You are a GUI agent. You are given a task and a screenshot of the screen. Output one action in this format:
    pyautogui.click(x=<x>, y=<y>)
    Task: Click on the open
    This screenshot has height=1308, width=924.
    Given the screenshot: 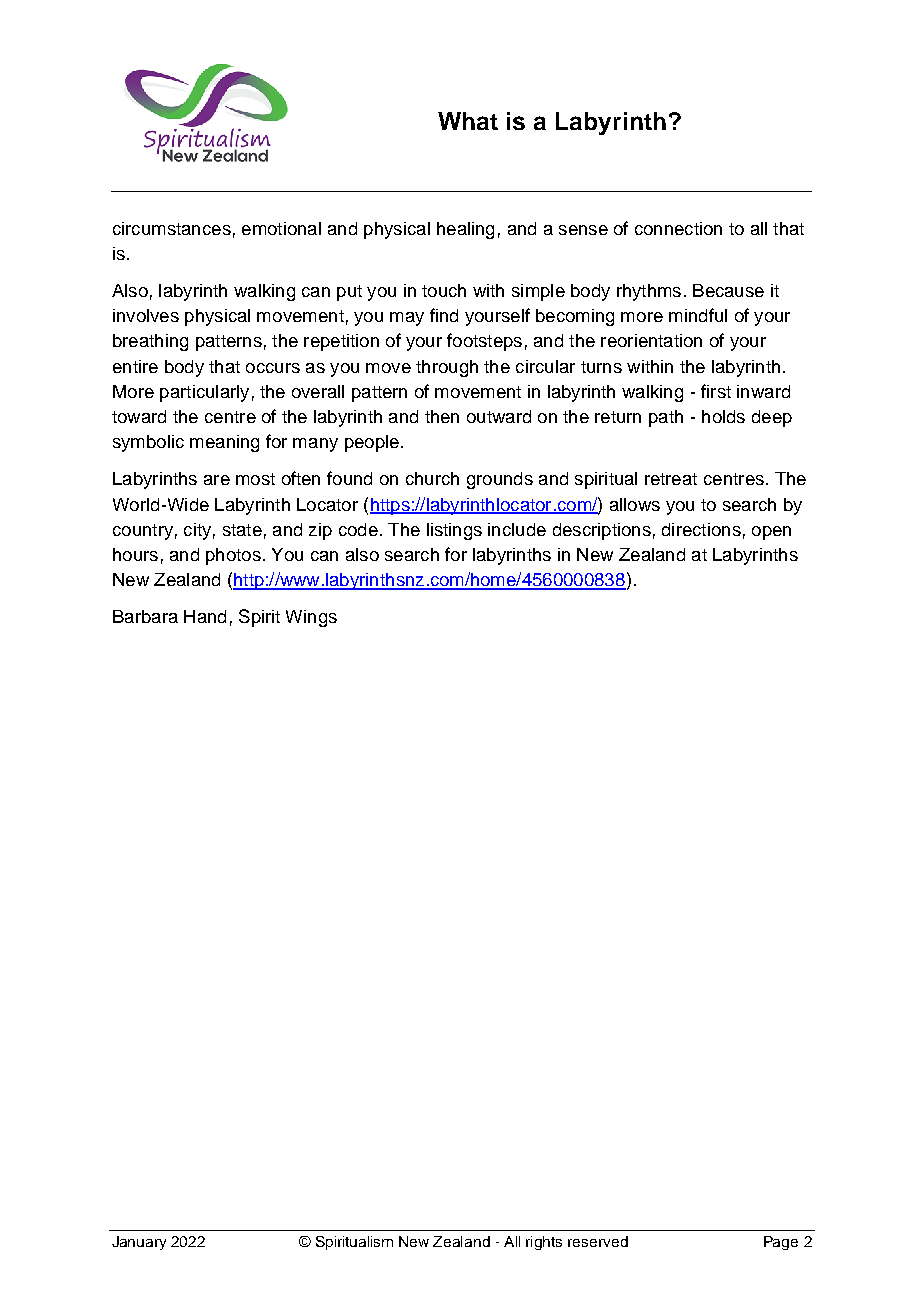 What is the action you would take?
    pyautogui.click(x=771, y=533)
